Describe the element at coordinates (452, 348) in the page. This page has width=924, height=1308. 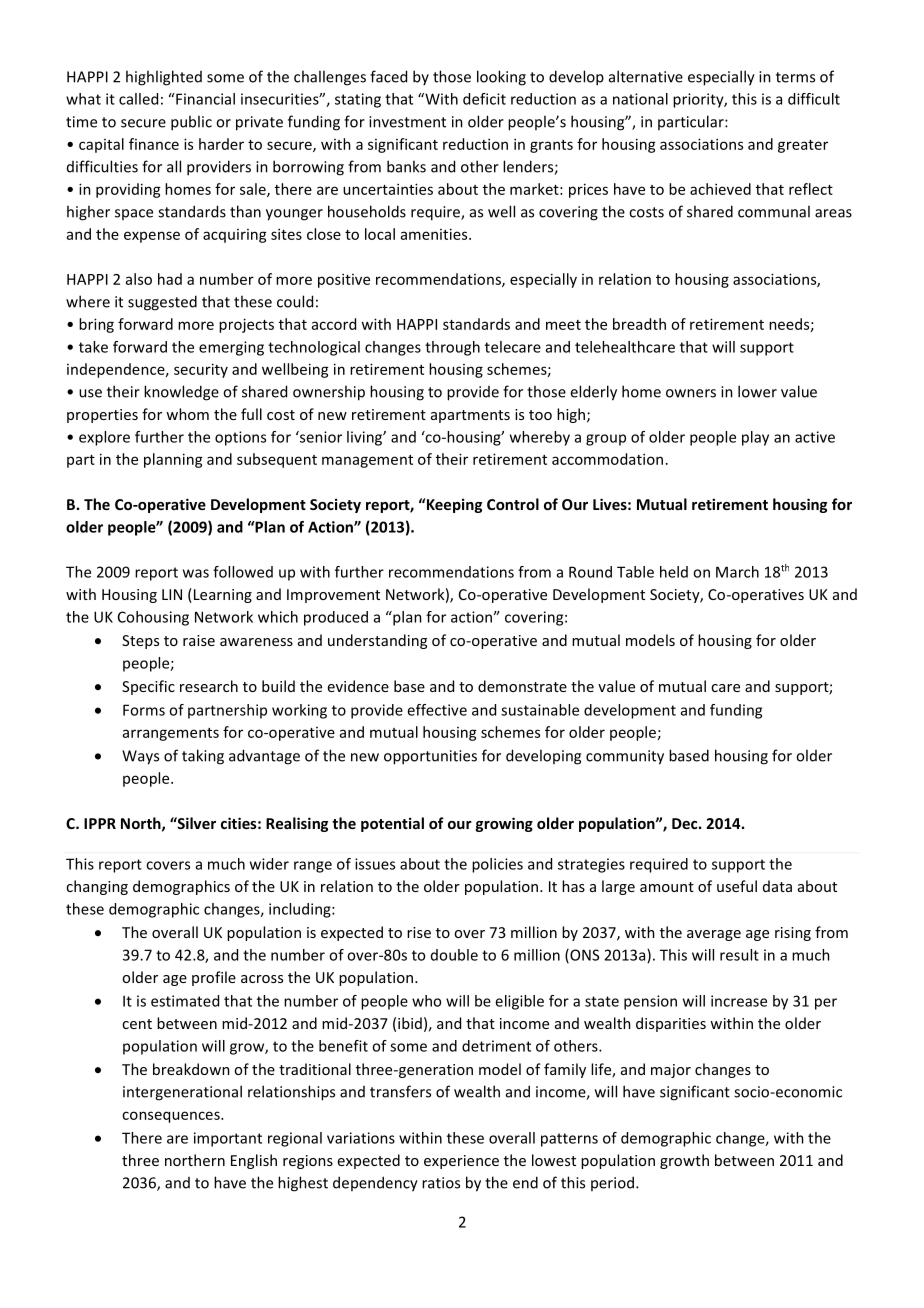
I see `through` at that location.
